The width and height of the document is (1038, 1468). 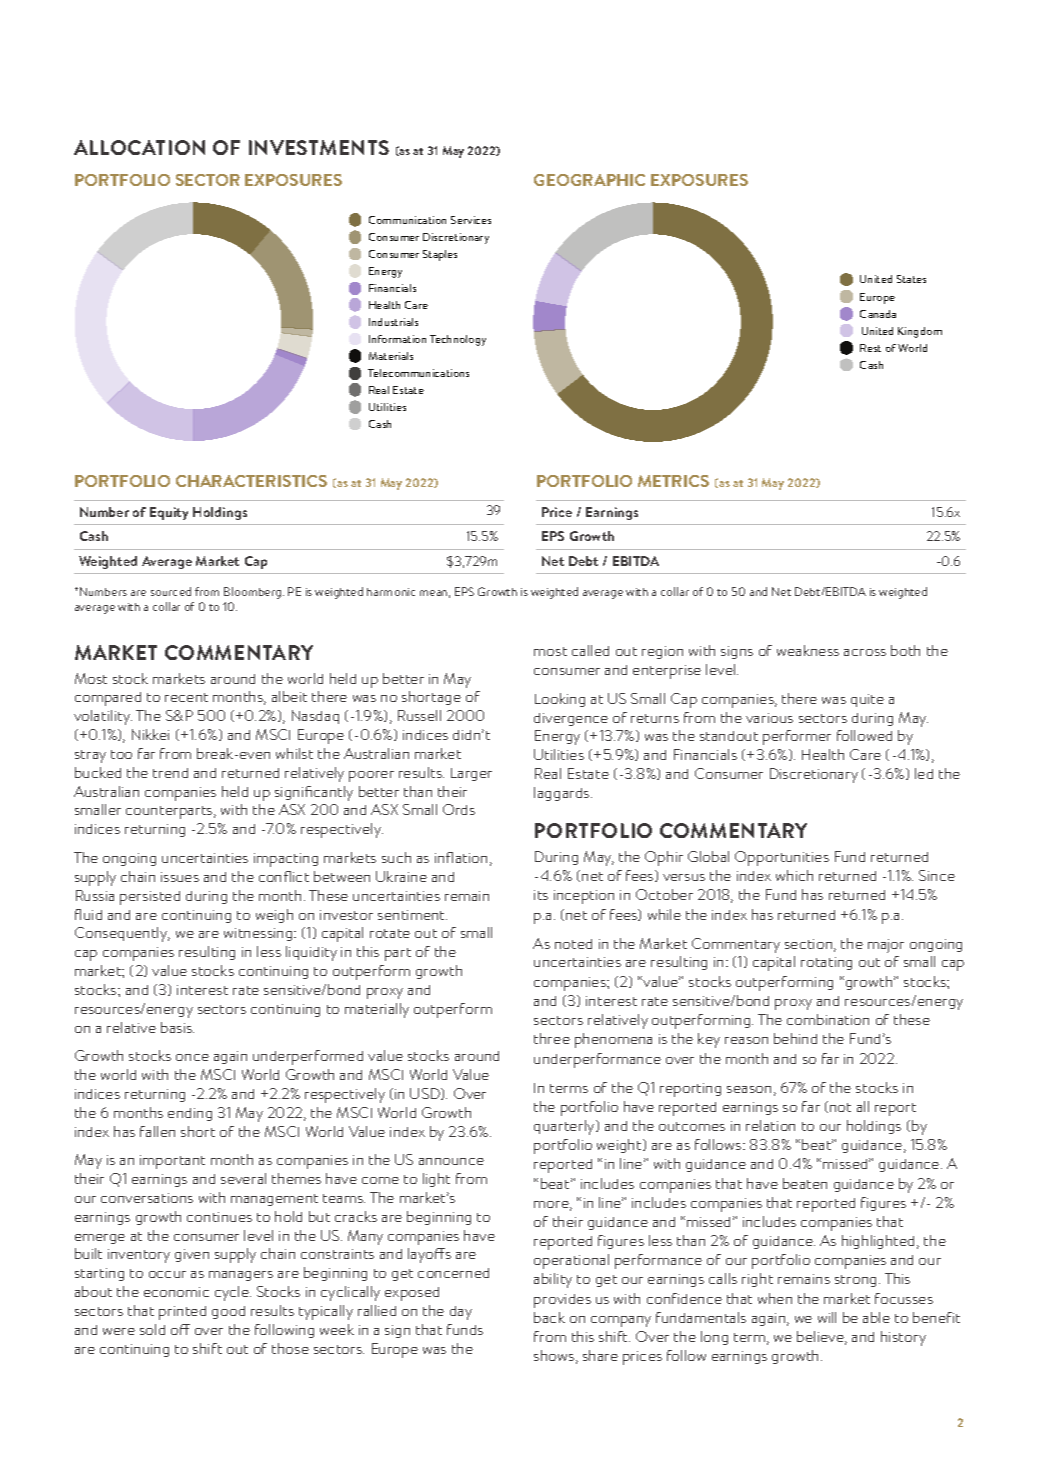 What do you see at coordinates (911, 279) in the document?
I see `States` at bounding box center [911, 279].
